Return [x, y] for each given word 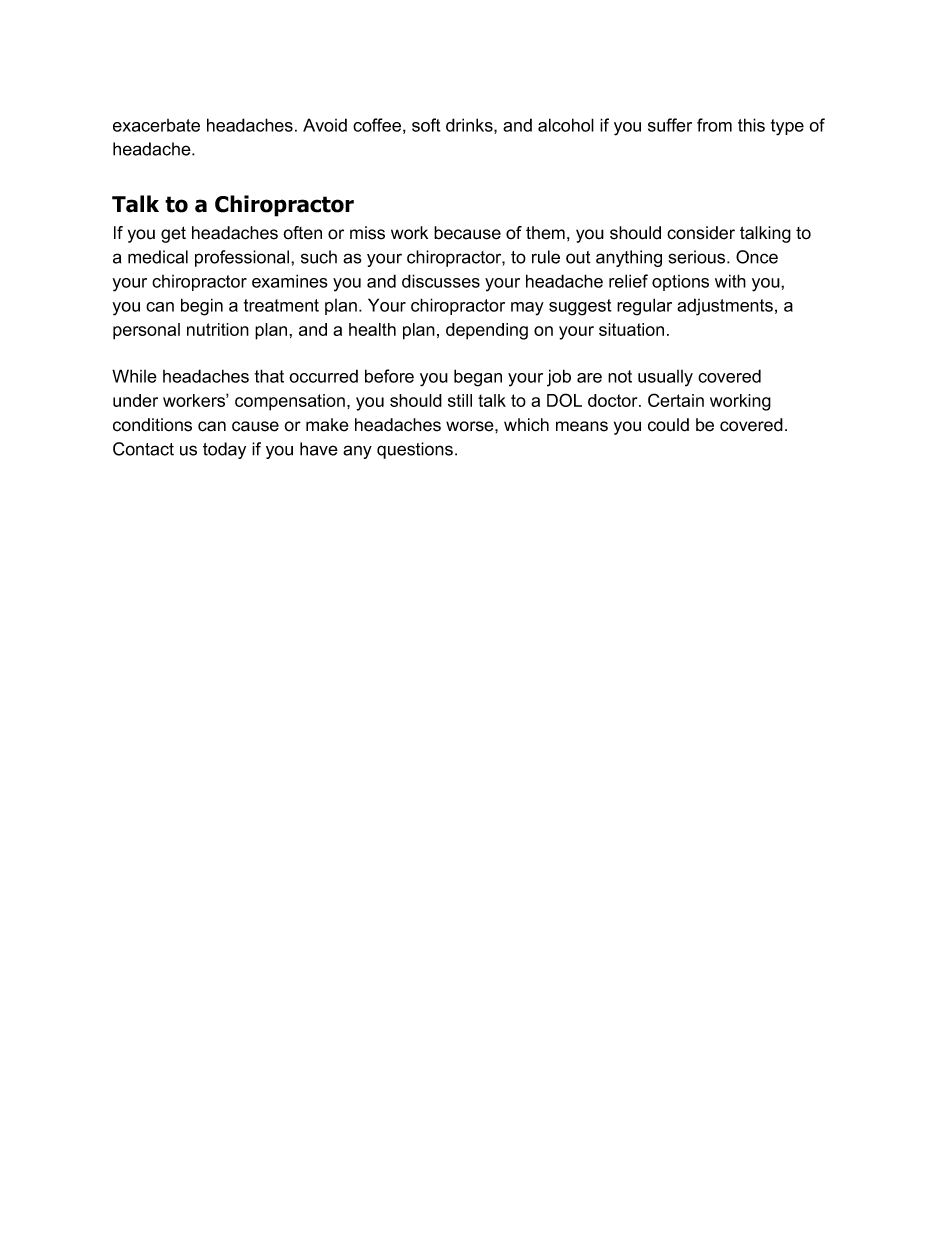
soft [426, 125]
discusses [441, 281]
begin [202, 307]
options [680, 283]
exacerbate [156, 125]
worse [471, 426]
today [224, 450]
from [714, 125]
